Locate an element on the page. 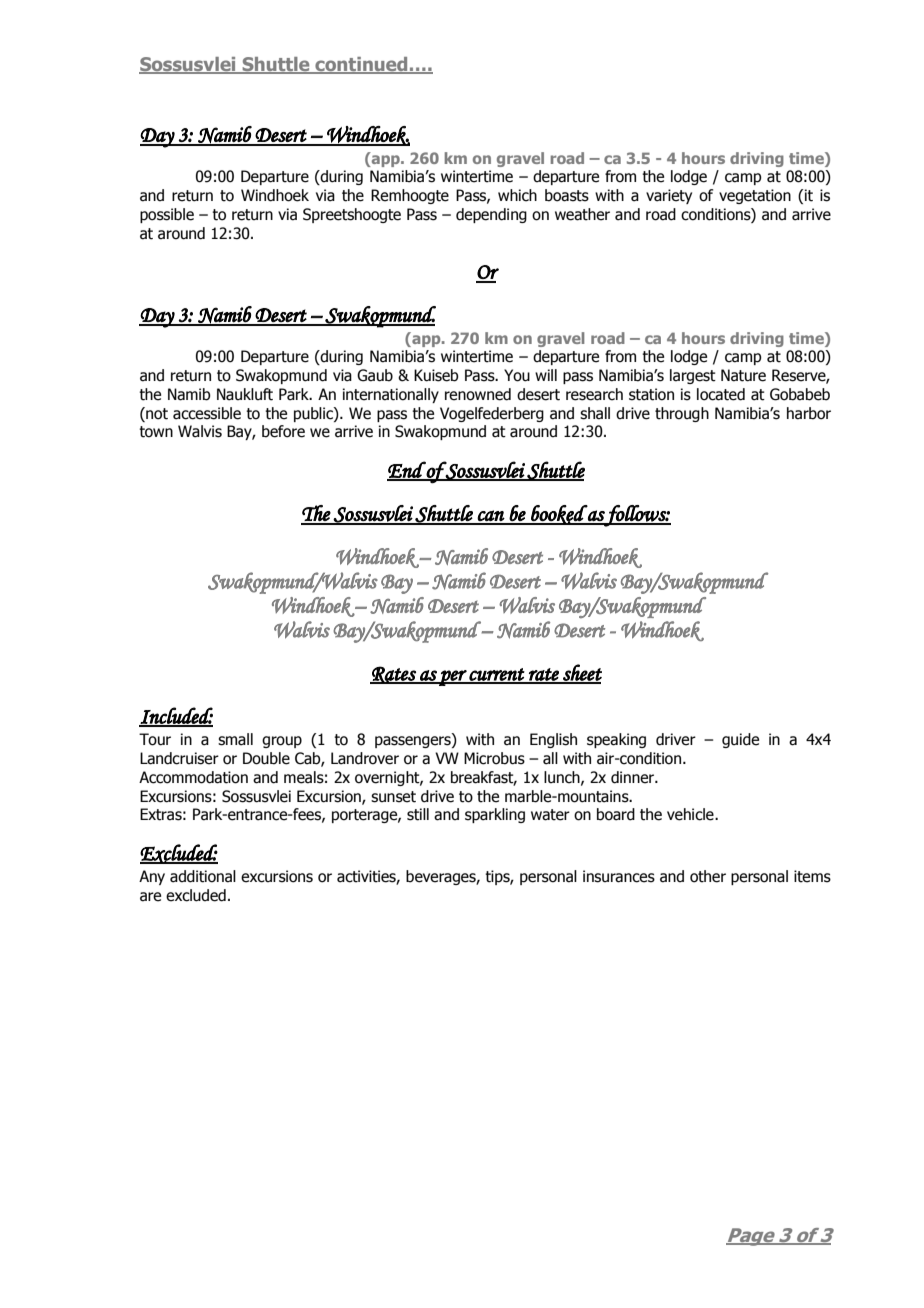 The image size is (924, 1308). additional is located at coordinates (203, 876).
